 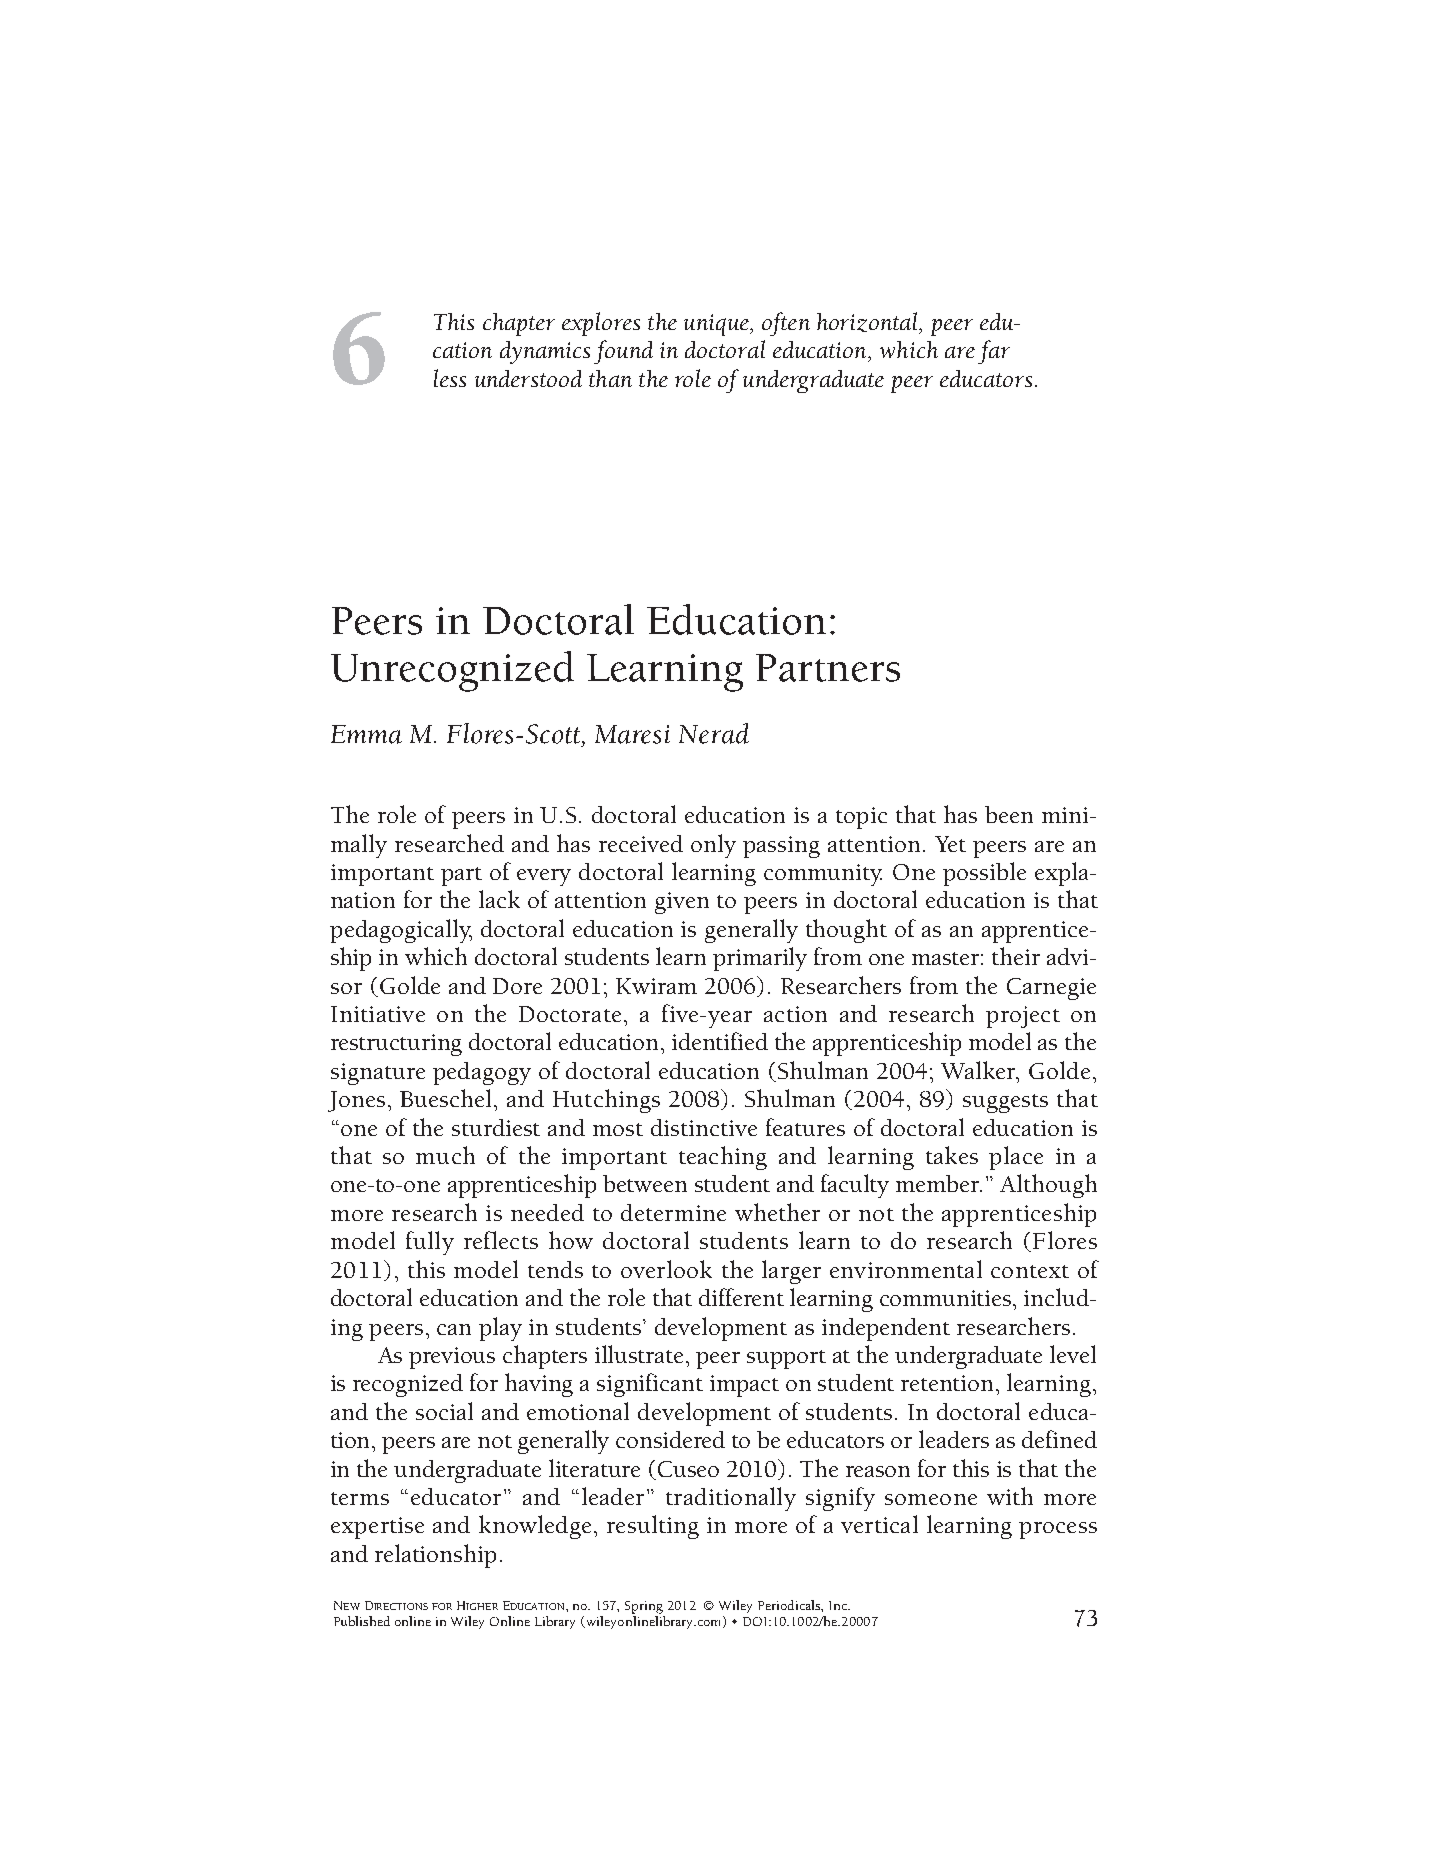 What do you see at coordinates (445, 1155) in the screenshot?
I see `much` at bounding box center [445, 1155].
